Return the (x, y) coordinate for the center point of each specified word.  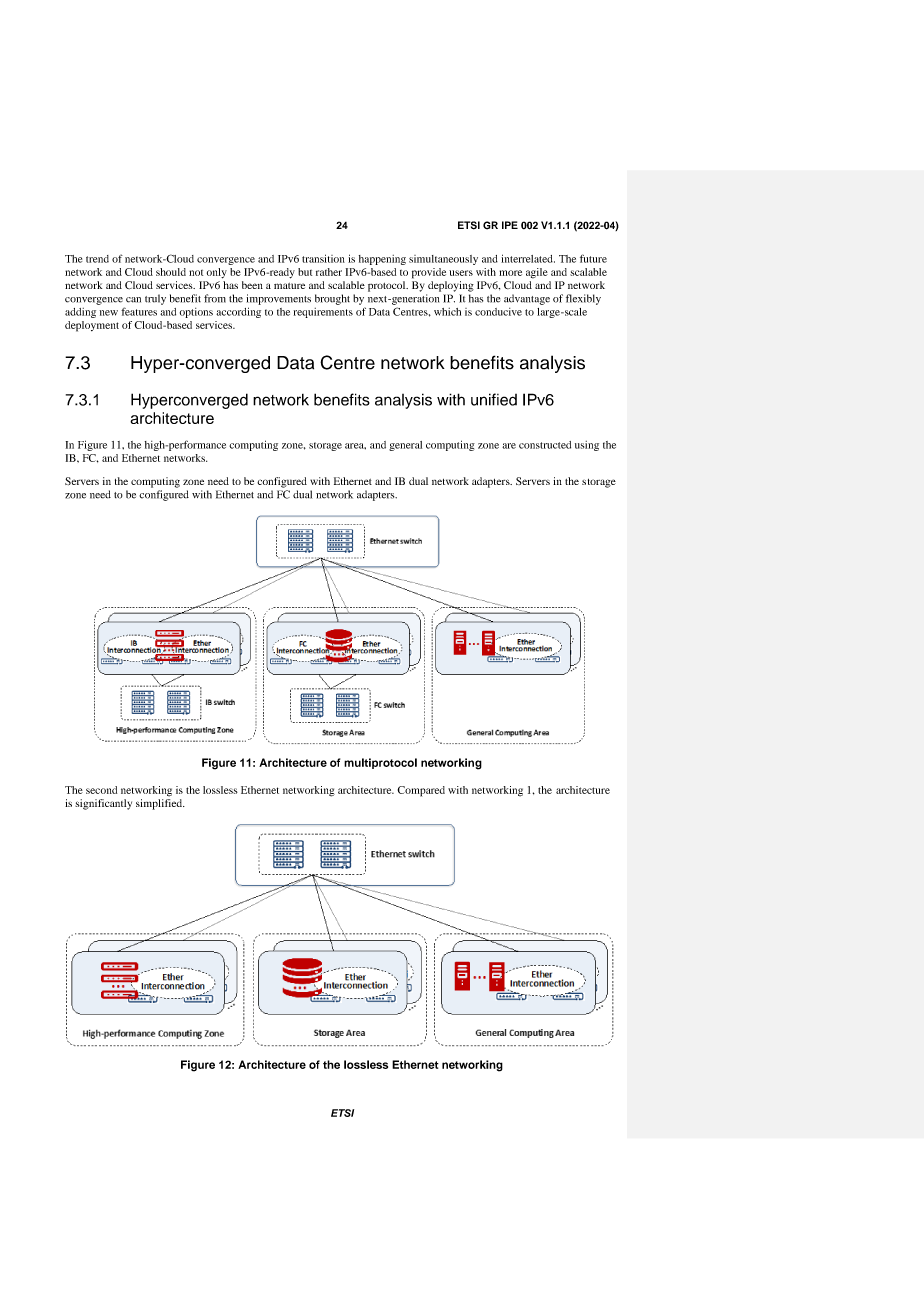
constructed (545, 445)
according (238, 312)
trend (97, 259)
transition (323, 258)
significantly (103, 804)
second (101, 790)
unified (494, 399)
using (587, 446)
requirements (323, 313)
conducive (498, 312)
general (405, 446)
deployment (92, 326)
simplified (160, 804)
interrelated (528, 258)
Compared (421, 791)
